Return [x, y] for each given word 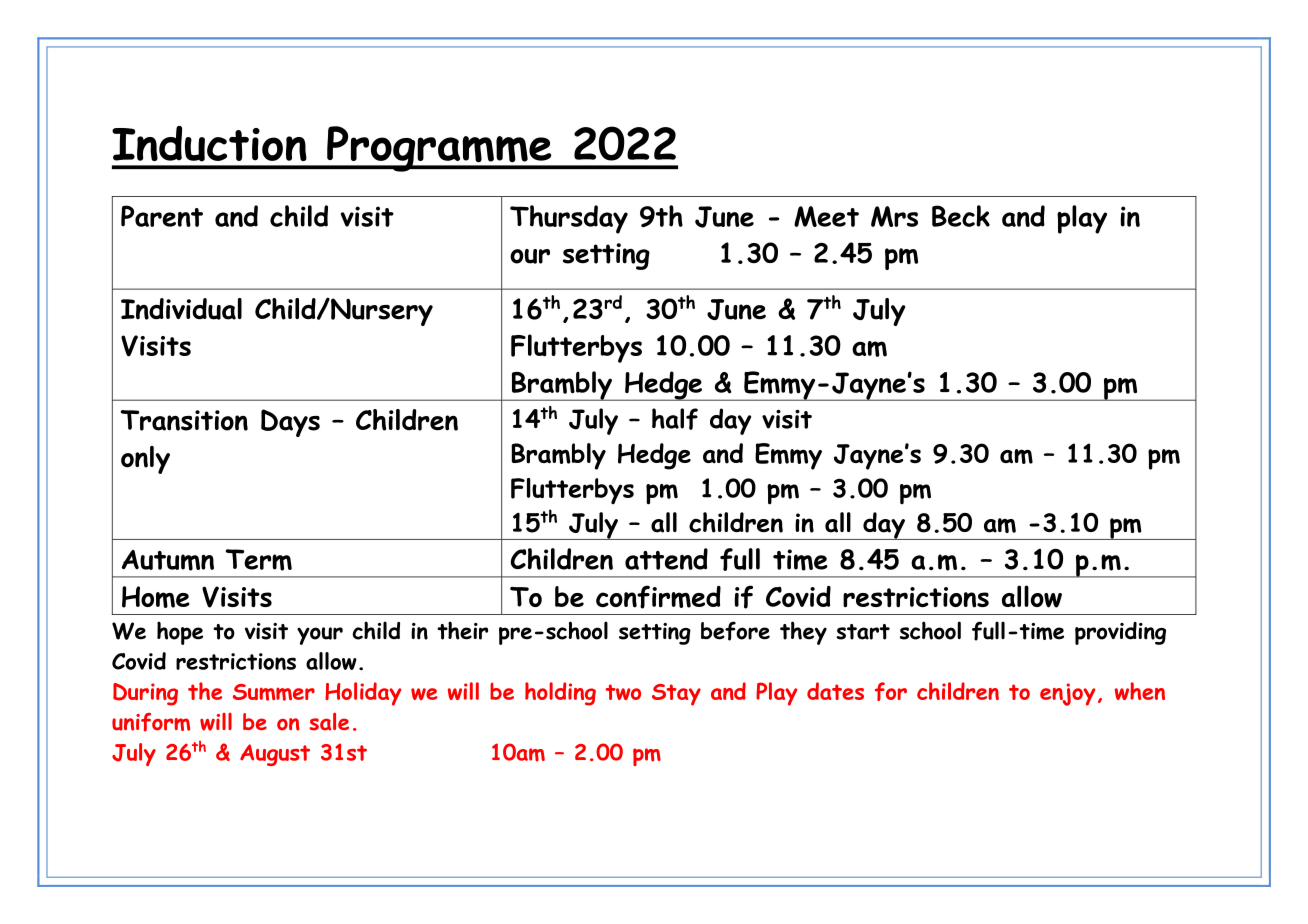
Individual [181, 309]
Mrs [894, 216]
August [275, 755]
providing [1120, 633]
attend [666, 559]
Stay [676, 695]
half [675, 419]
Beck [961, 216]
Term [259, 560]
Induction [209, 144]
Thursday [569, 219]
